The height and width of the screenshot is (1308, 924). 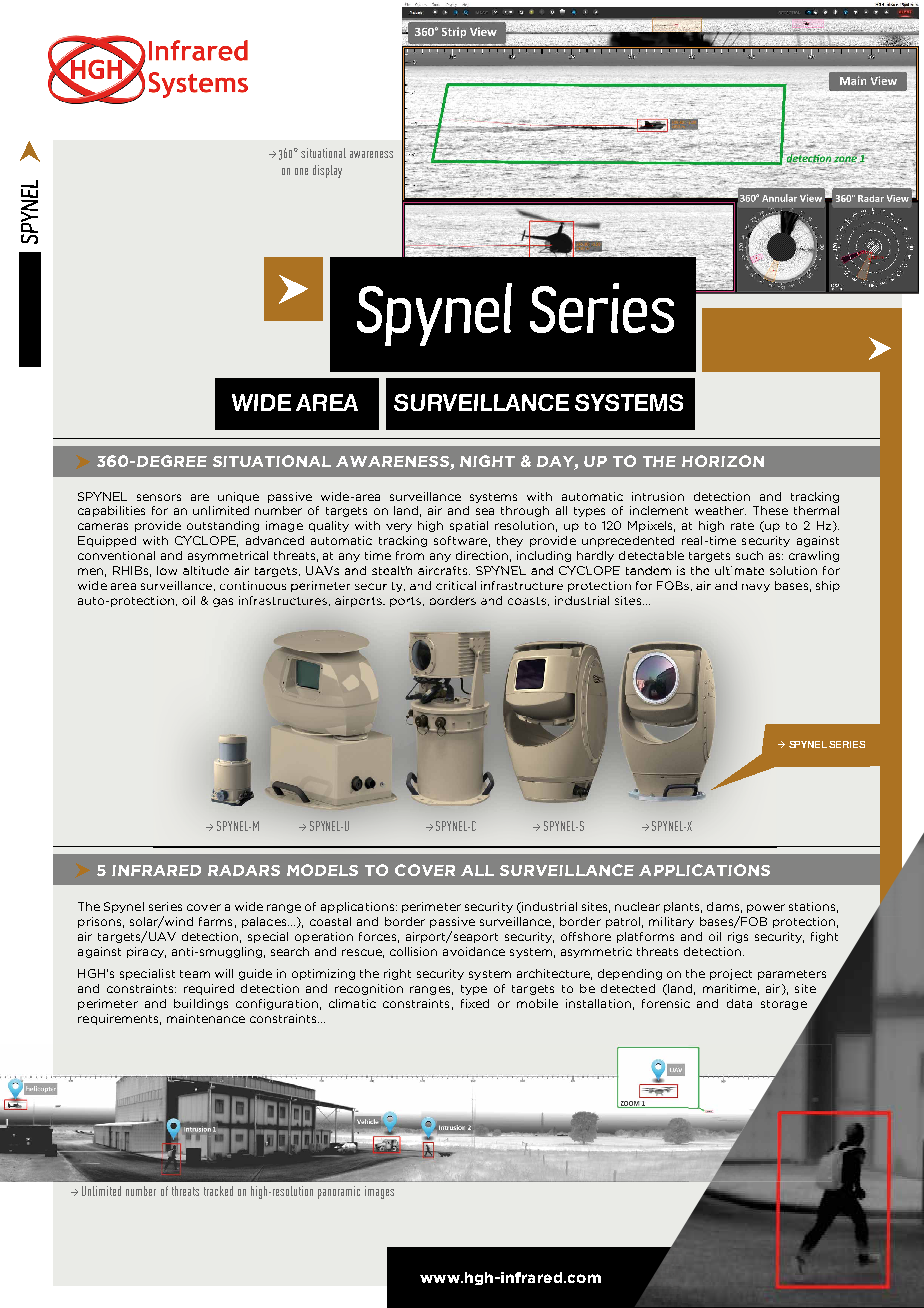 What do you see at coordinates (339, 1192) in the screenshot?
I see `panoramic` at bounding box center [339, 1192].
